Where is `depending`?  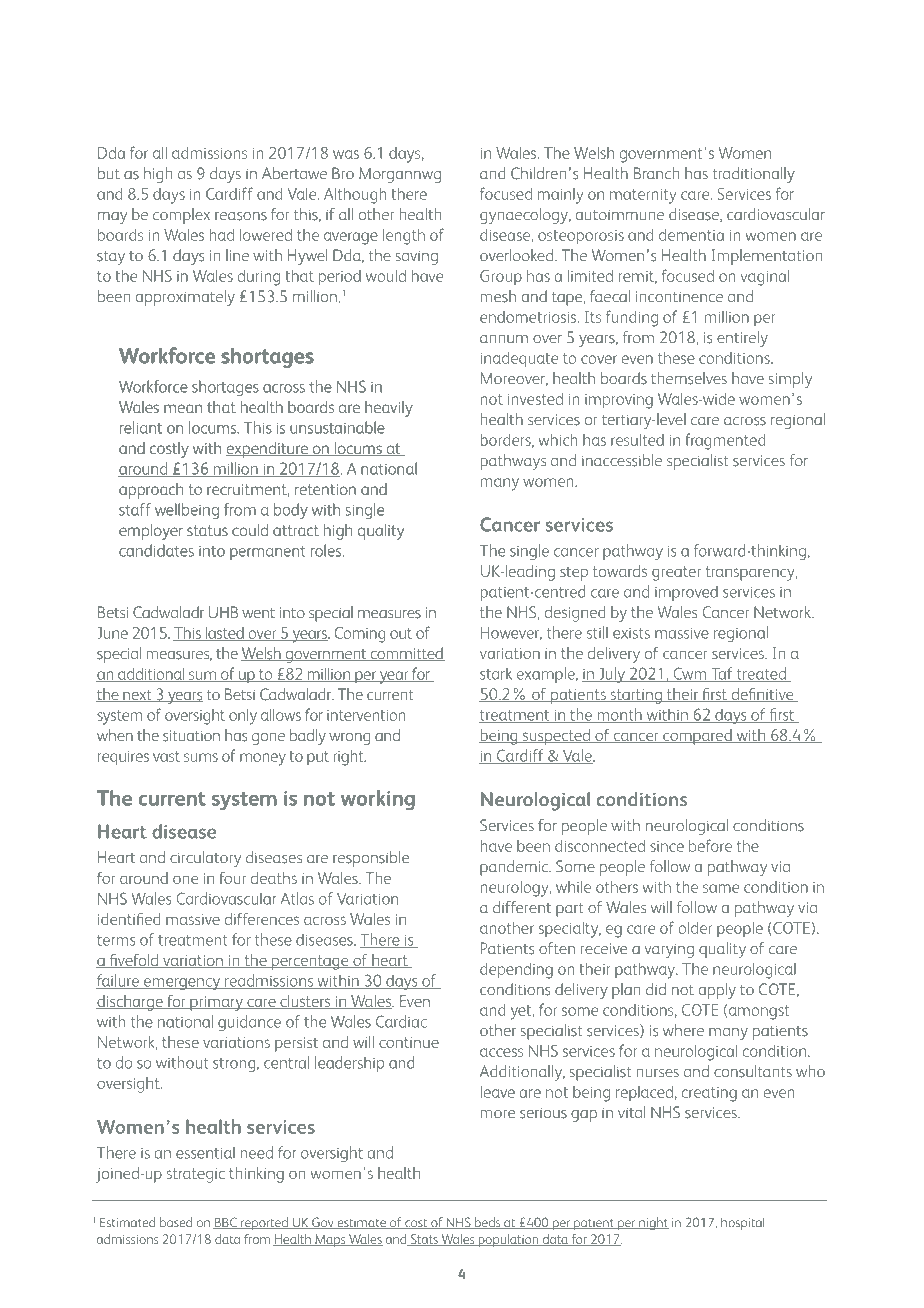
depending is located at coordinates (516, 971).
